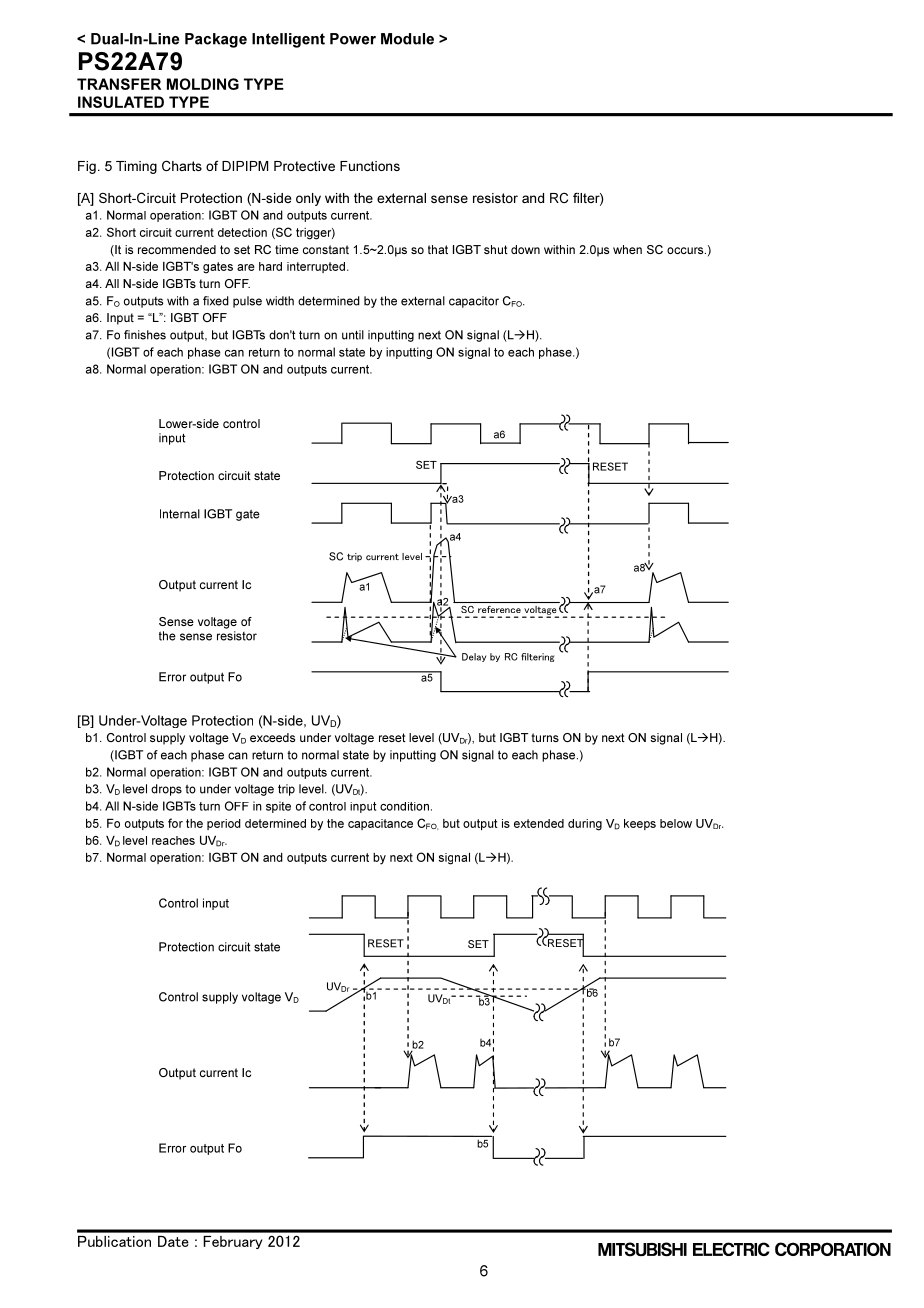  Describe the element at coordinates (353, 39) in the document. I see `Power` at that location.
